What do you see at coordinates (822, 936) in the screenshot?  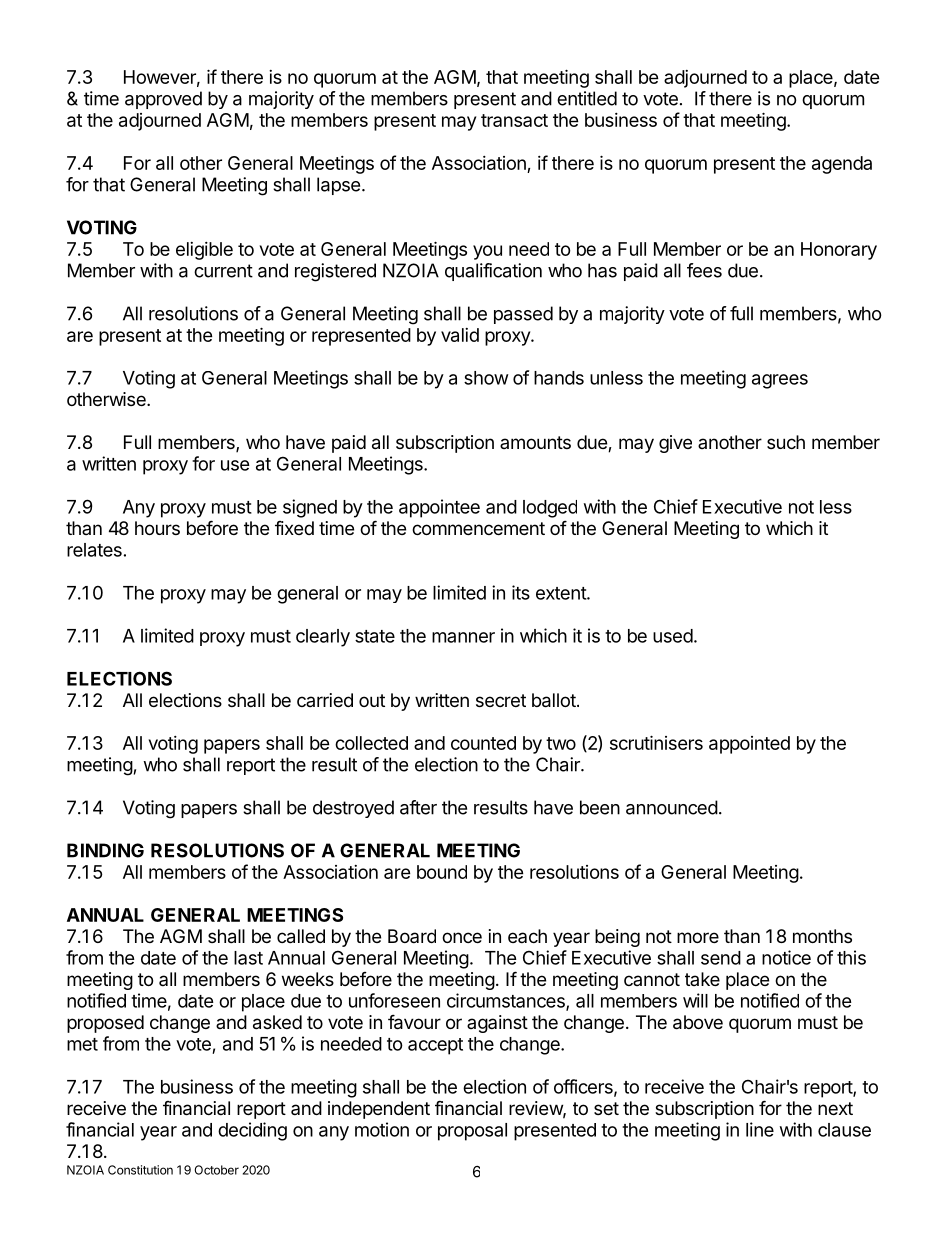 I see `months` at bounding box center [822, 936].
